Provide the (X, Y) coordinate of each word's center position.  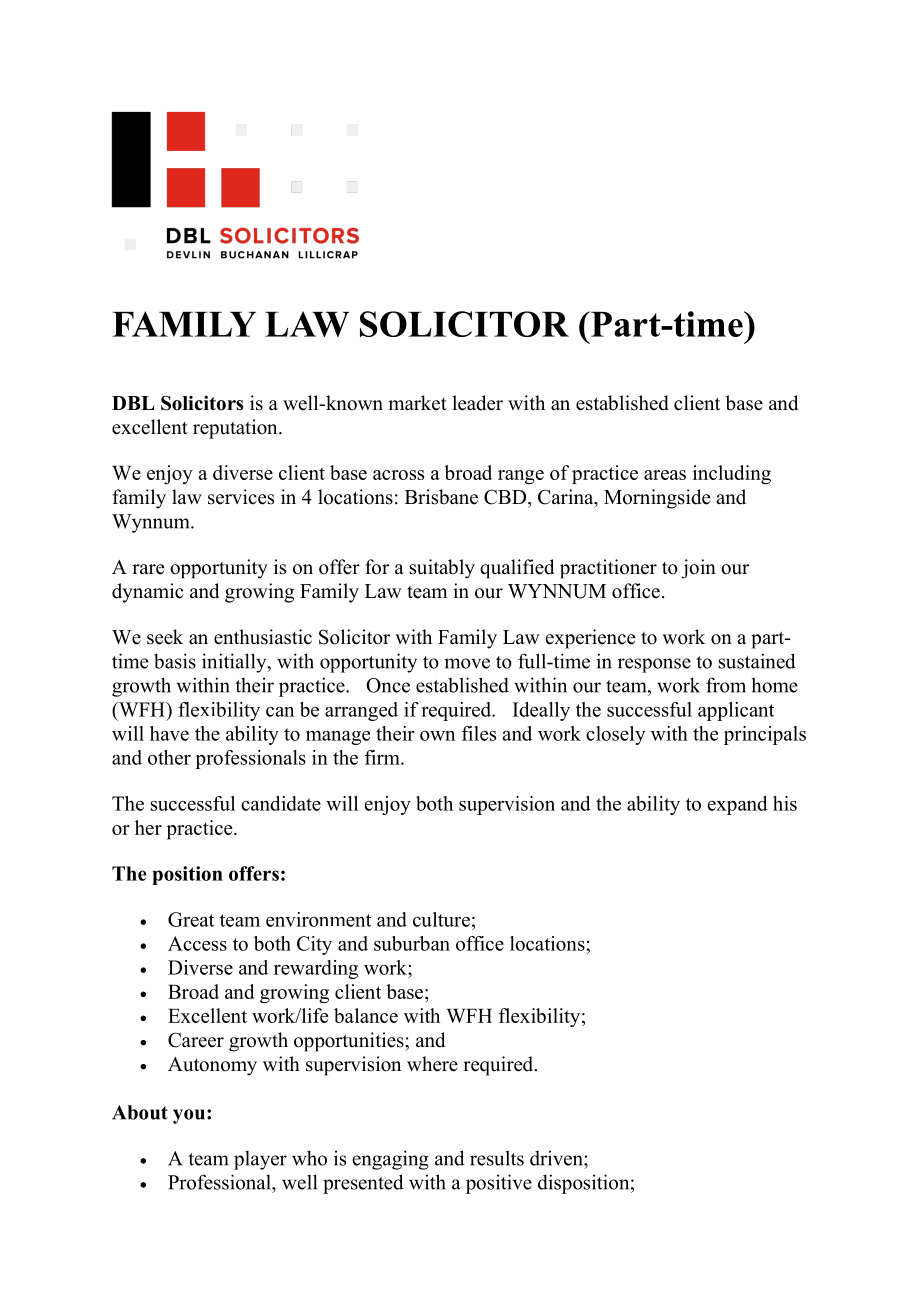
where (432, 1064)
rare (148, 569)
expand (737, 805)
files (479, 733)
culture (441, 919)
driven (557, 1158)
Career (196, 1040)
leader (477, 403)
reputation (236, 429)
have (169, 733)
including (732, 474)
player (260, 1160)
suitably (442, 569)
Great (191, 919)
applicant (736, 711)
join (698, 569)
